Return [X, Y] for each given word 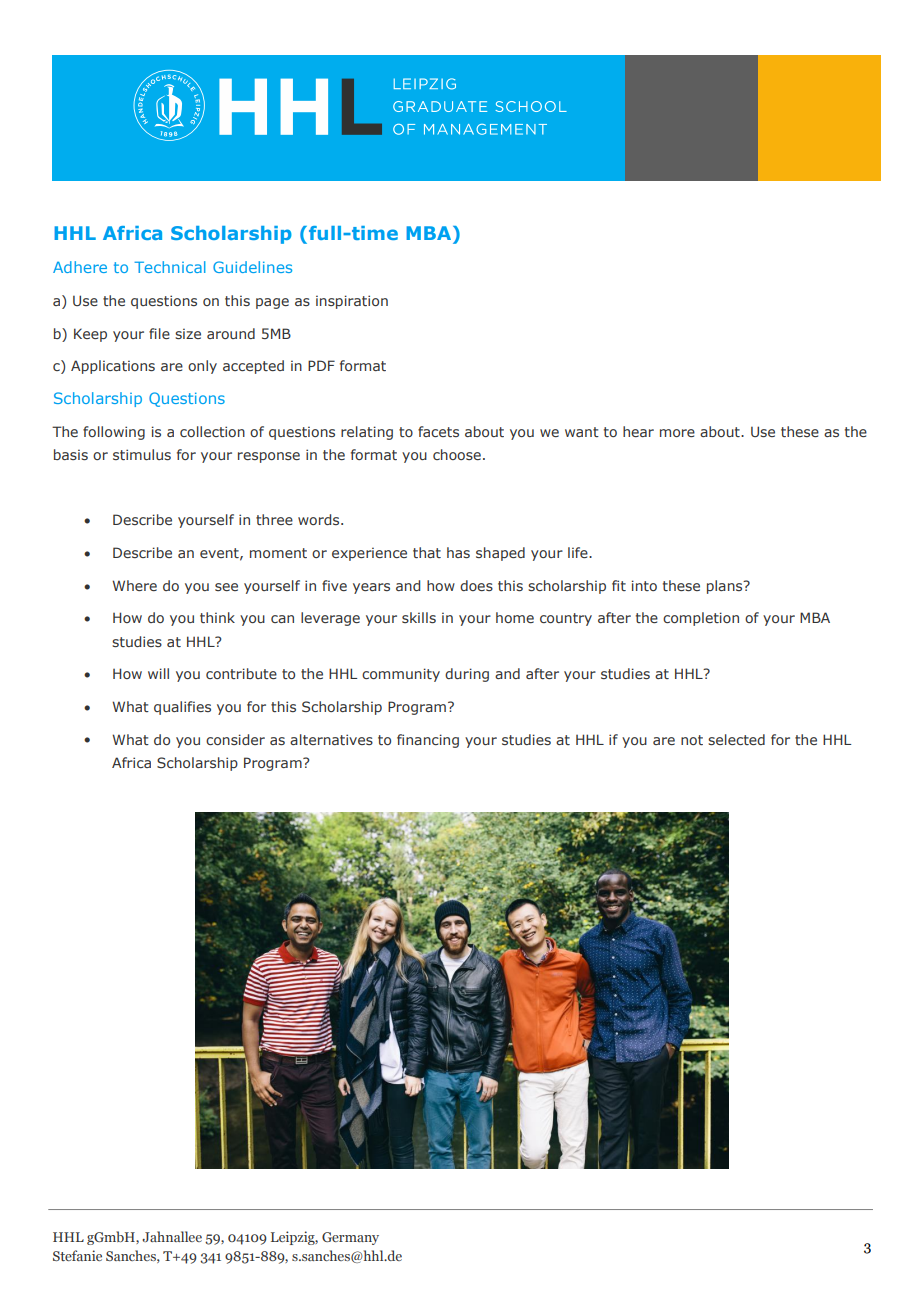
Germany [350, 1238]
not [692, 740]
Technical [170, 267]
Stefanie [77, 1255]
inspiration [352, 302]
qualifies [182, 708]
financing [428, 741]
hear [638, 431]
